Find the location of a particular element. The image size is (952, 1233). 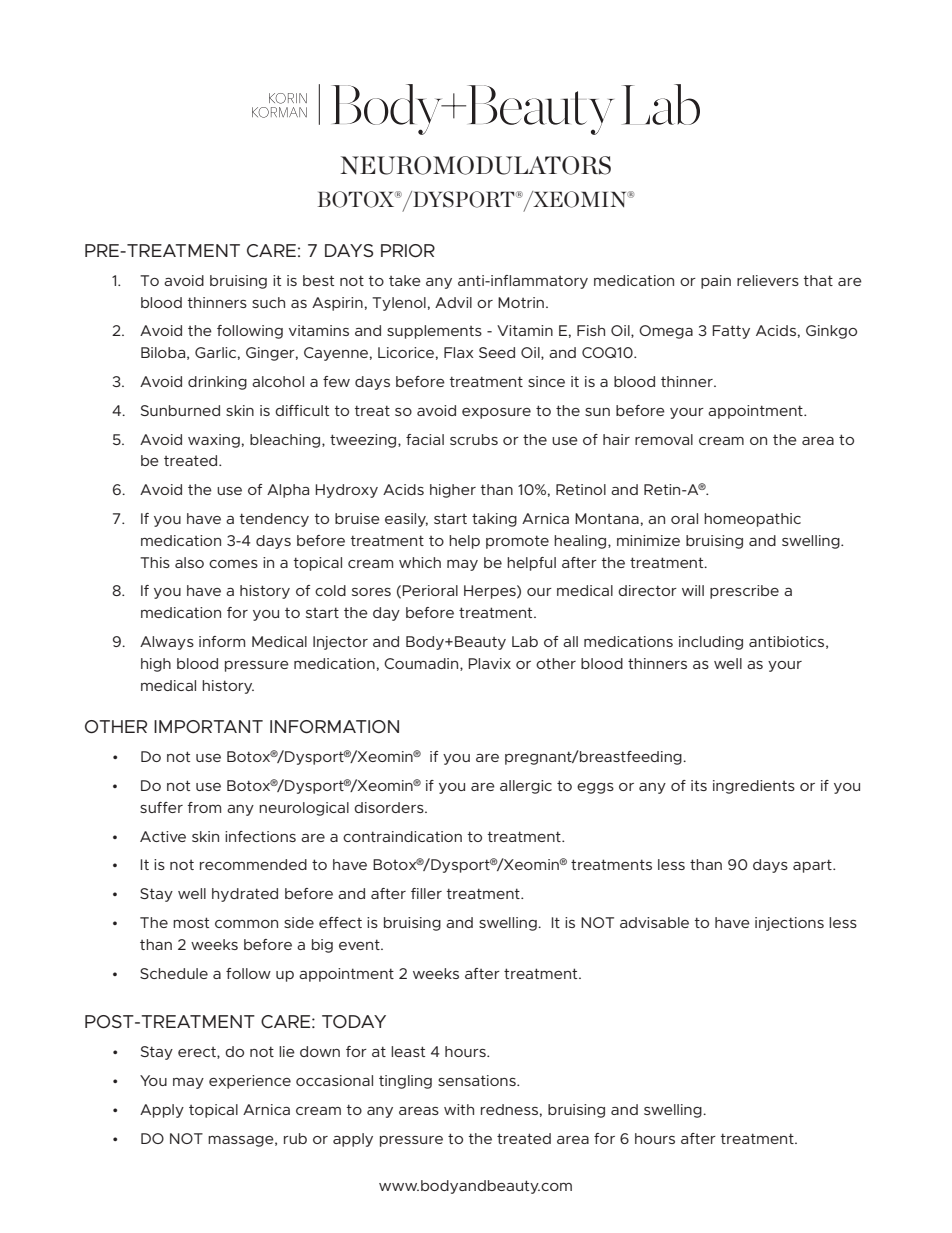

best is located at coordinates (318, 280).
